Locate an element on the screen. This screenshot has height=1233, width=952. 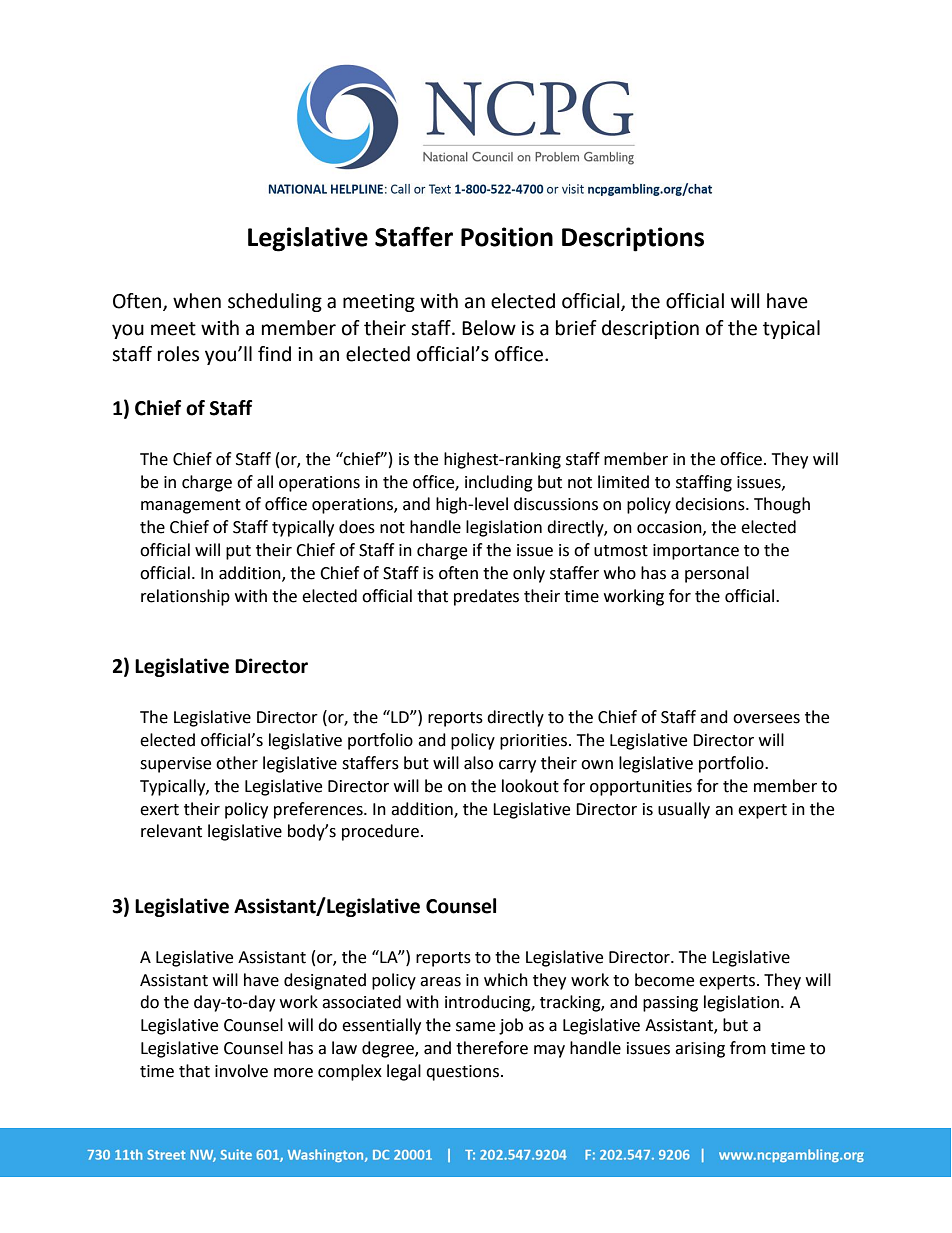
find is located at coordinates (274, 354).
